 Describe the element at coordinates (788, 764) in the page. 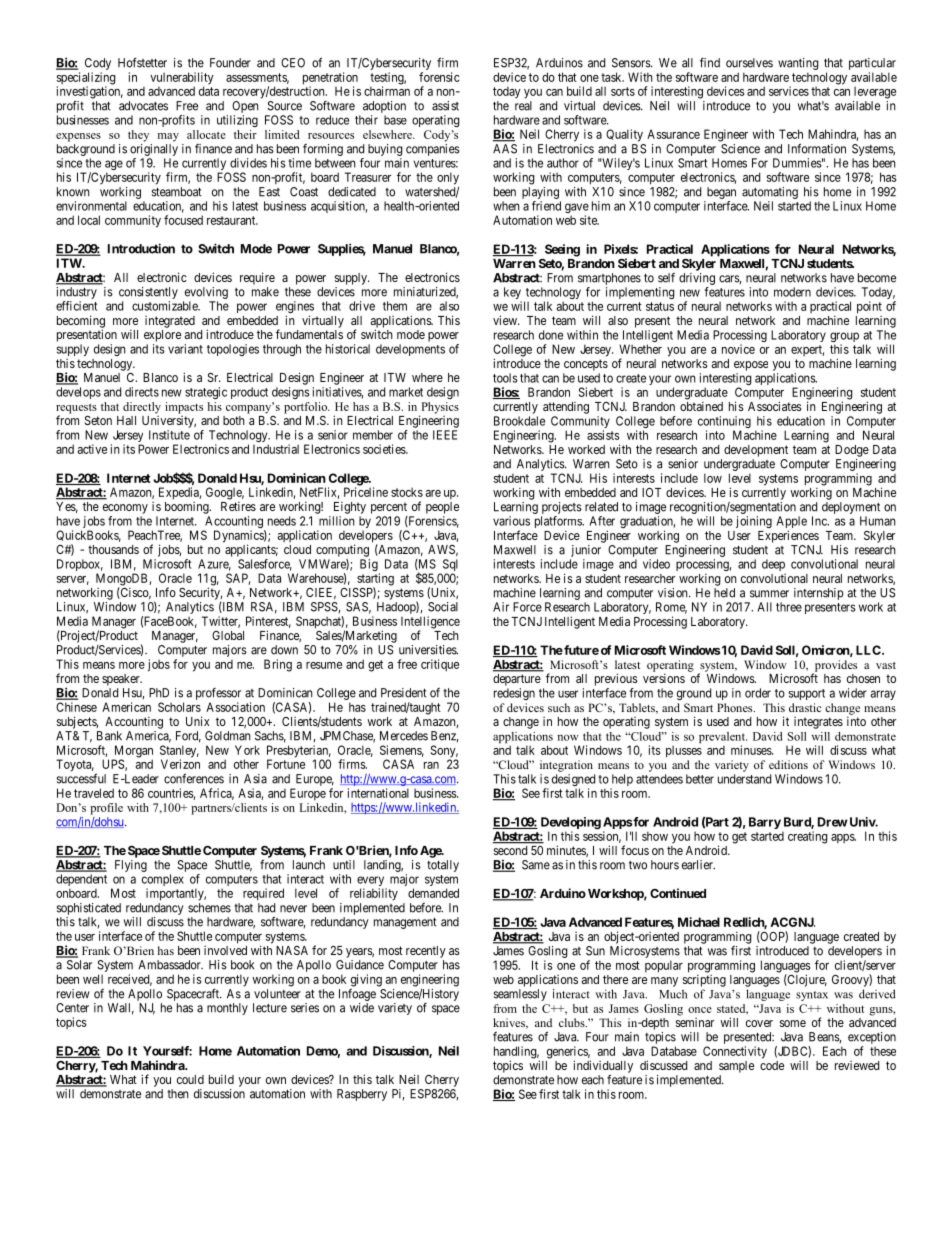

I see `editions` at that location.
